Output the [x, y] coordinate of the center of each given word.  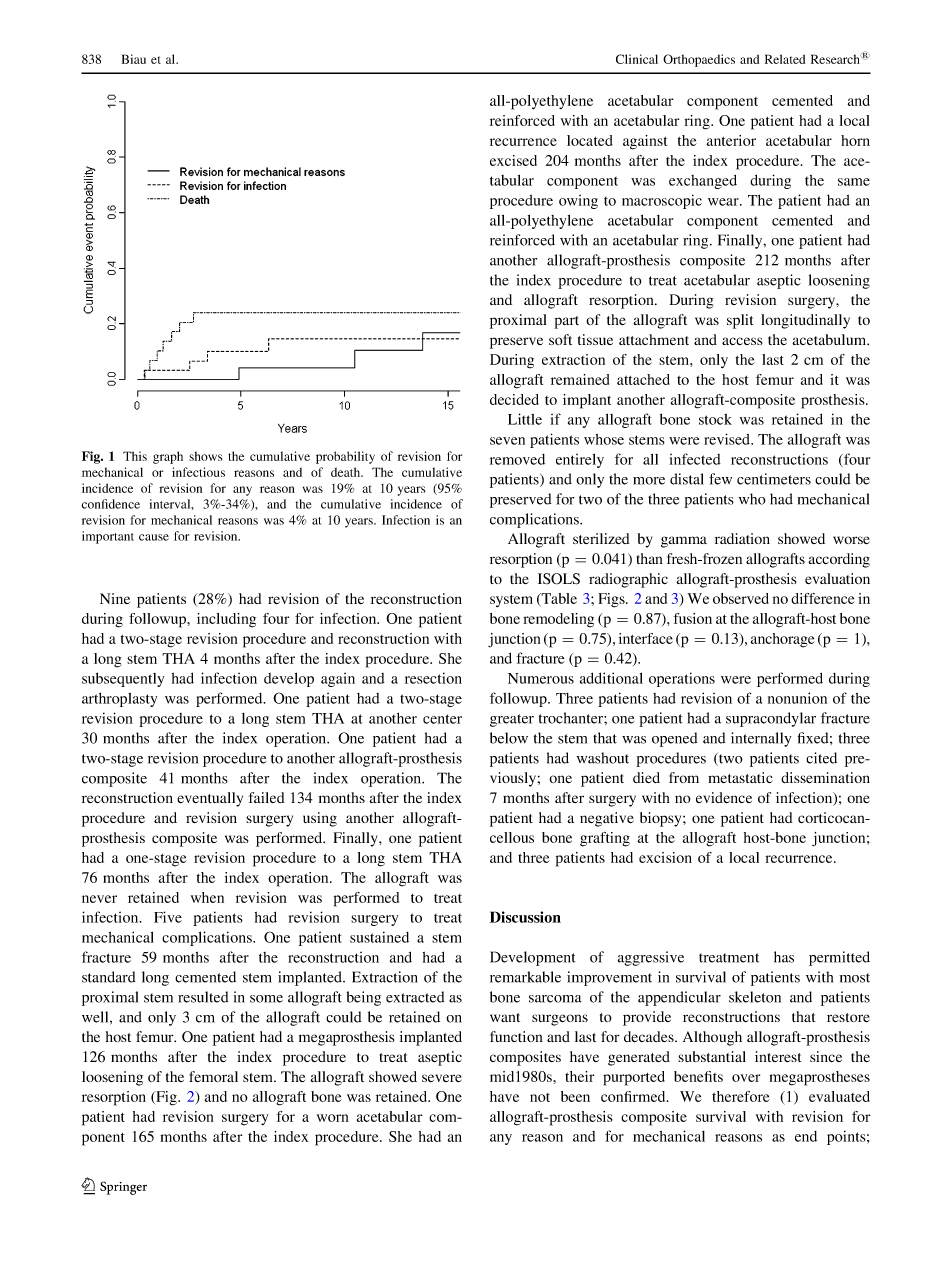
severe [442, 1078]
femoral [213, 1076]
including [226, 620]
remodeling [558, 620]
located [589, 140]
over [746, 1078]
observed [741, 598]
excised [513, 160]
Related [785, 59]
